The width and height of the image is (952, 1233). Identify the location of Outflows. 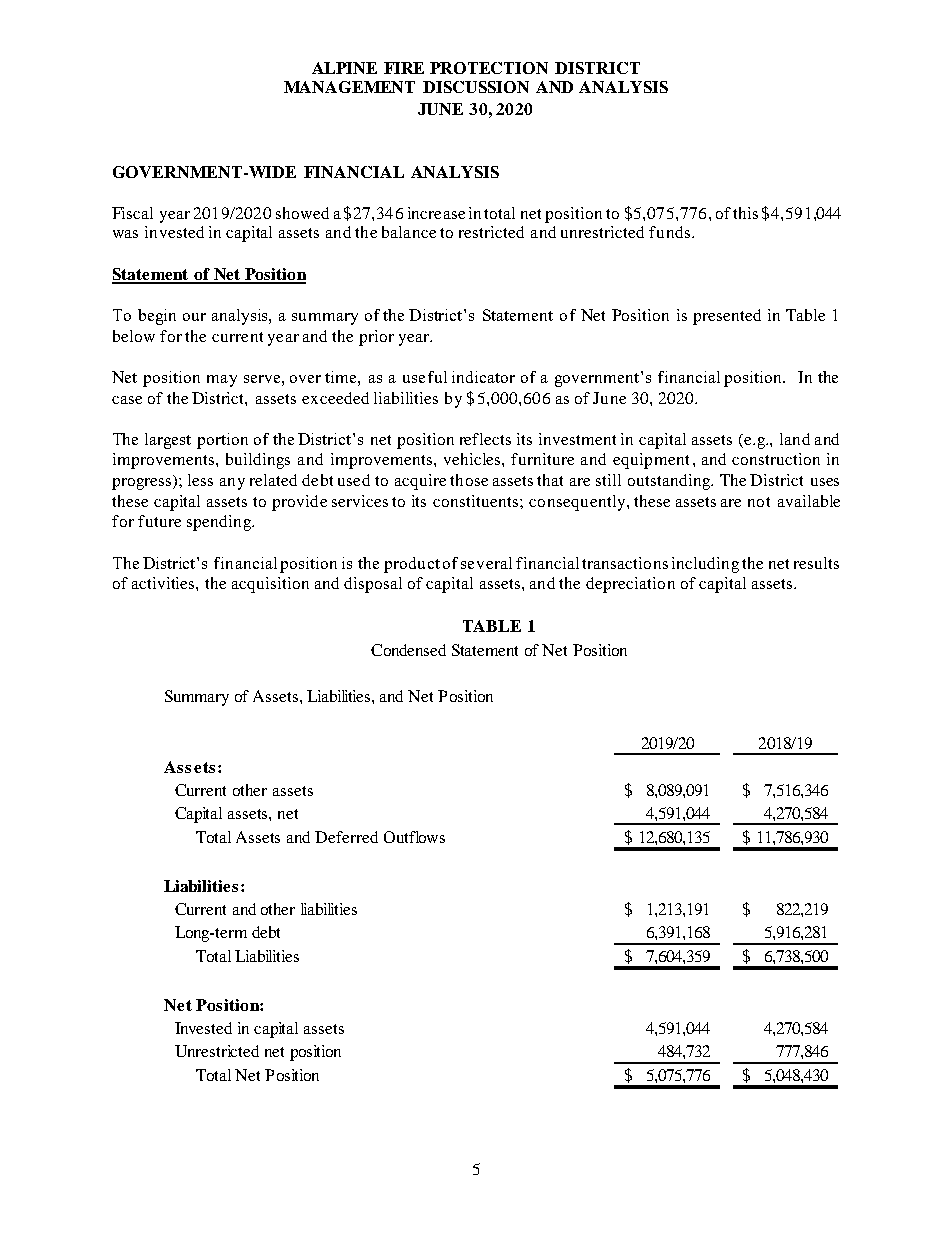
(414, 837).
